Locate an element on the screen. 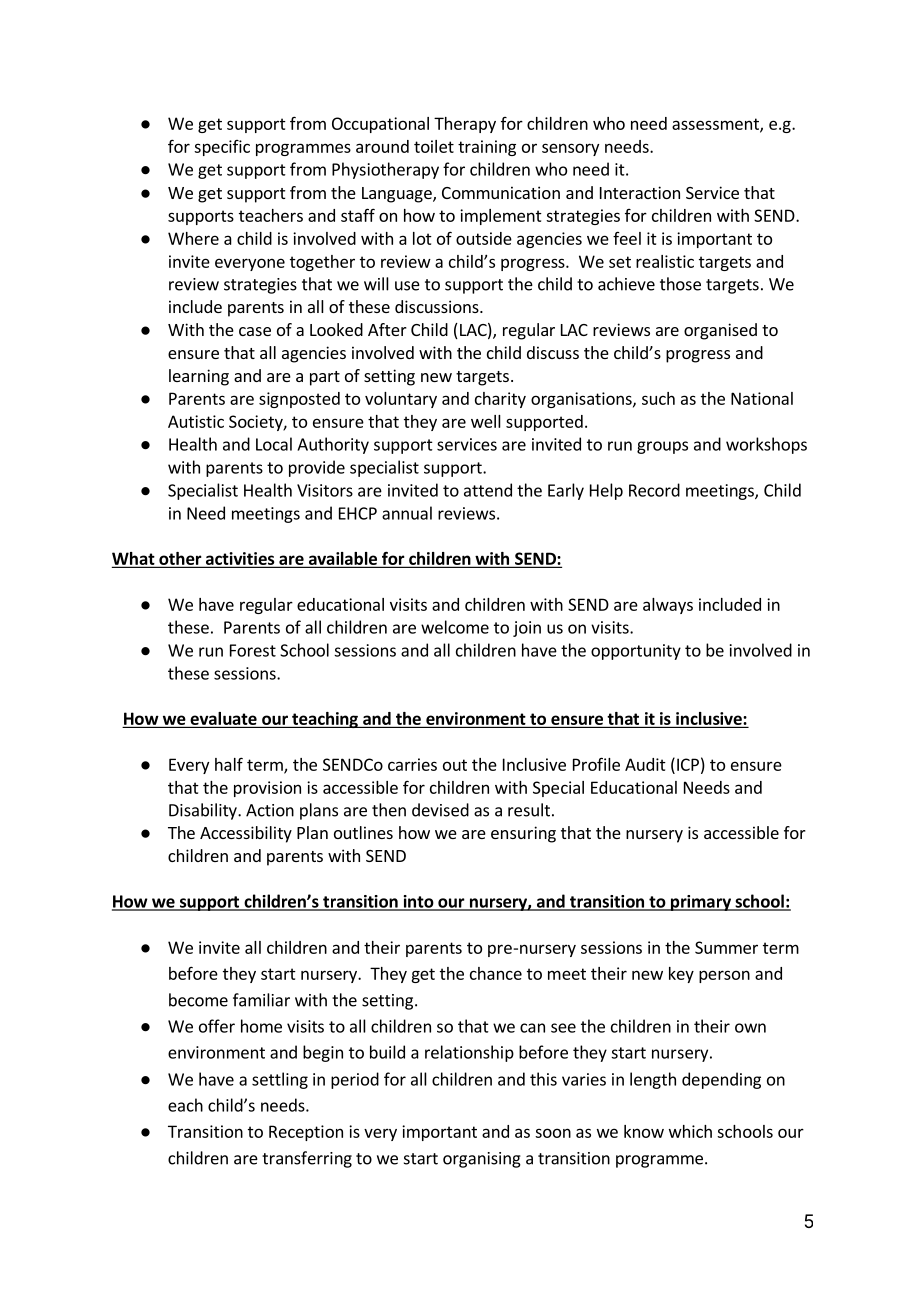 The height and width of the screenshot is (1308, 924). assessment is located at coordinates (716, 125).
